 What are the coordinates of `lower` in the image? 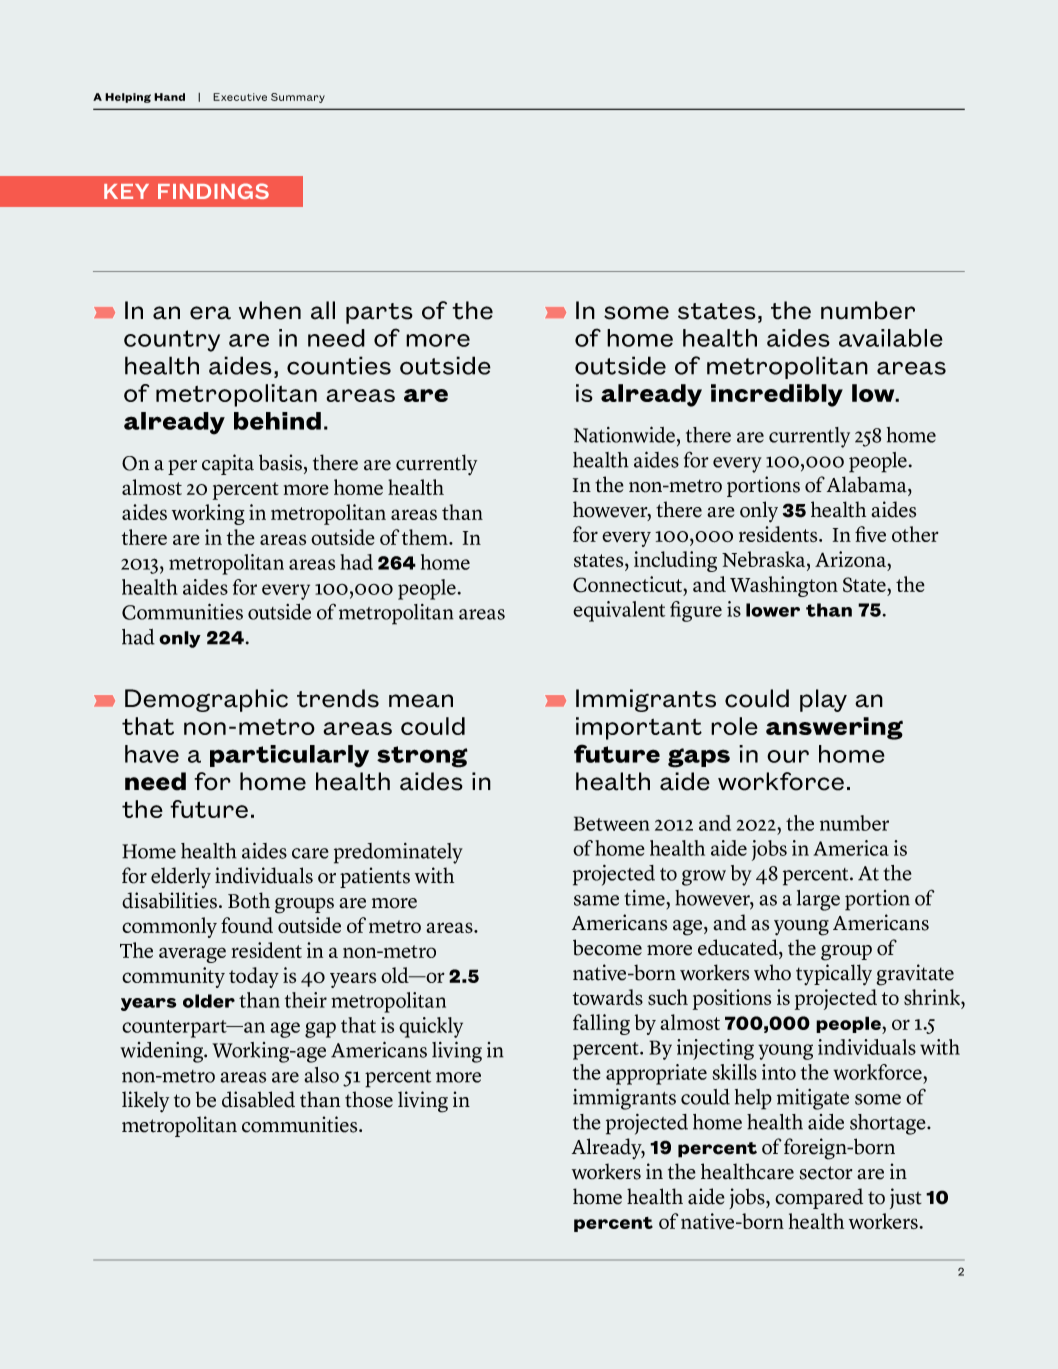 It's located at (773, 610).
